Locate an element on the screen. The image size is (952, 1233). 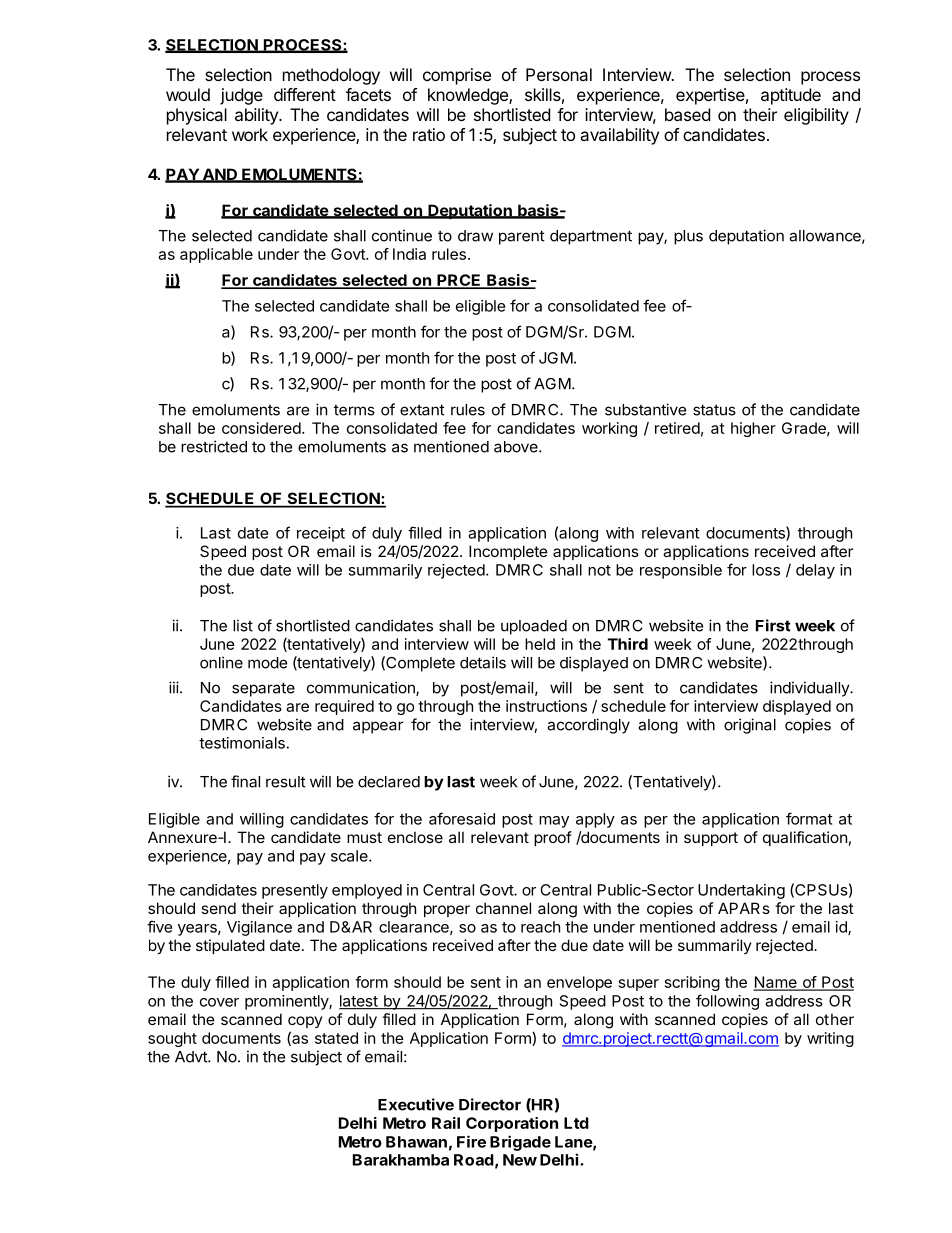
judge is located at coordinates (241, 96).
